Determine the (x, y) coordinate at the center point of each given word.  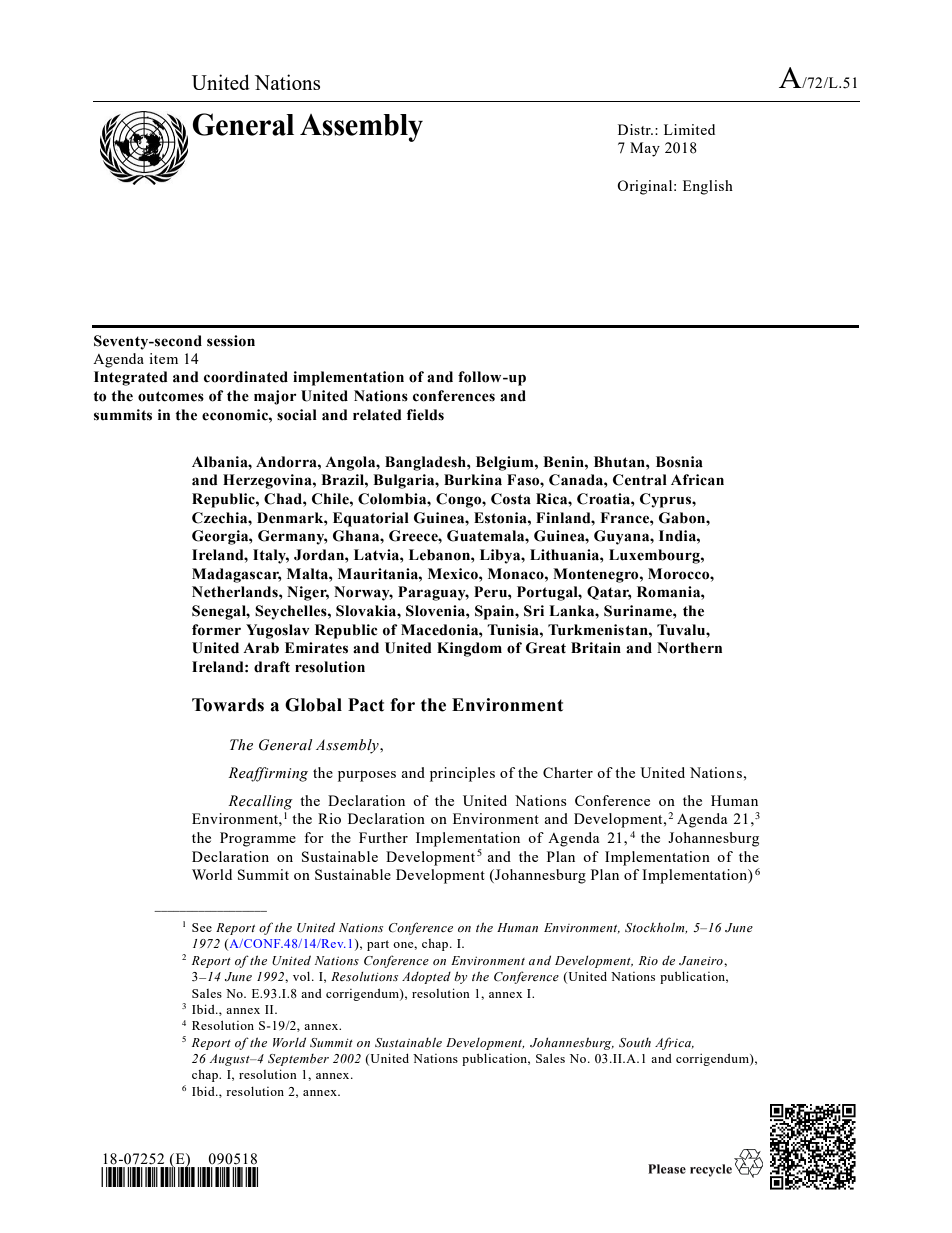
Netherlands (236, 592)
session (231, 341)
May (645, 149)
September (298, 1060)
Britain (596, 648)
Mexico (454, 574)
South (635, 1042)
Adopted (426, 978)
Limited (689, 129)
